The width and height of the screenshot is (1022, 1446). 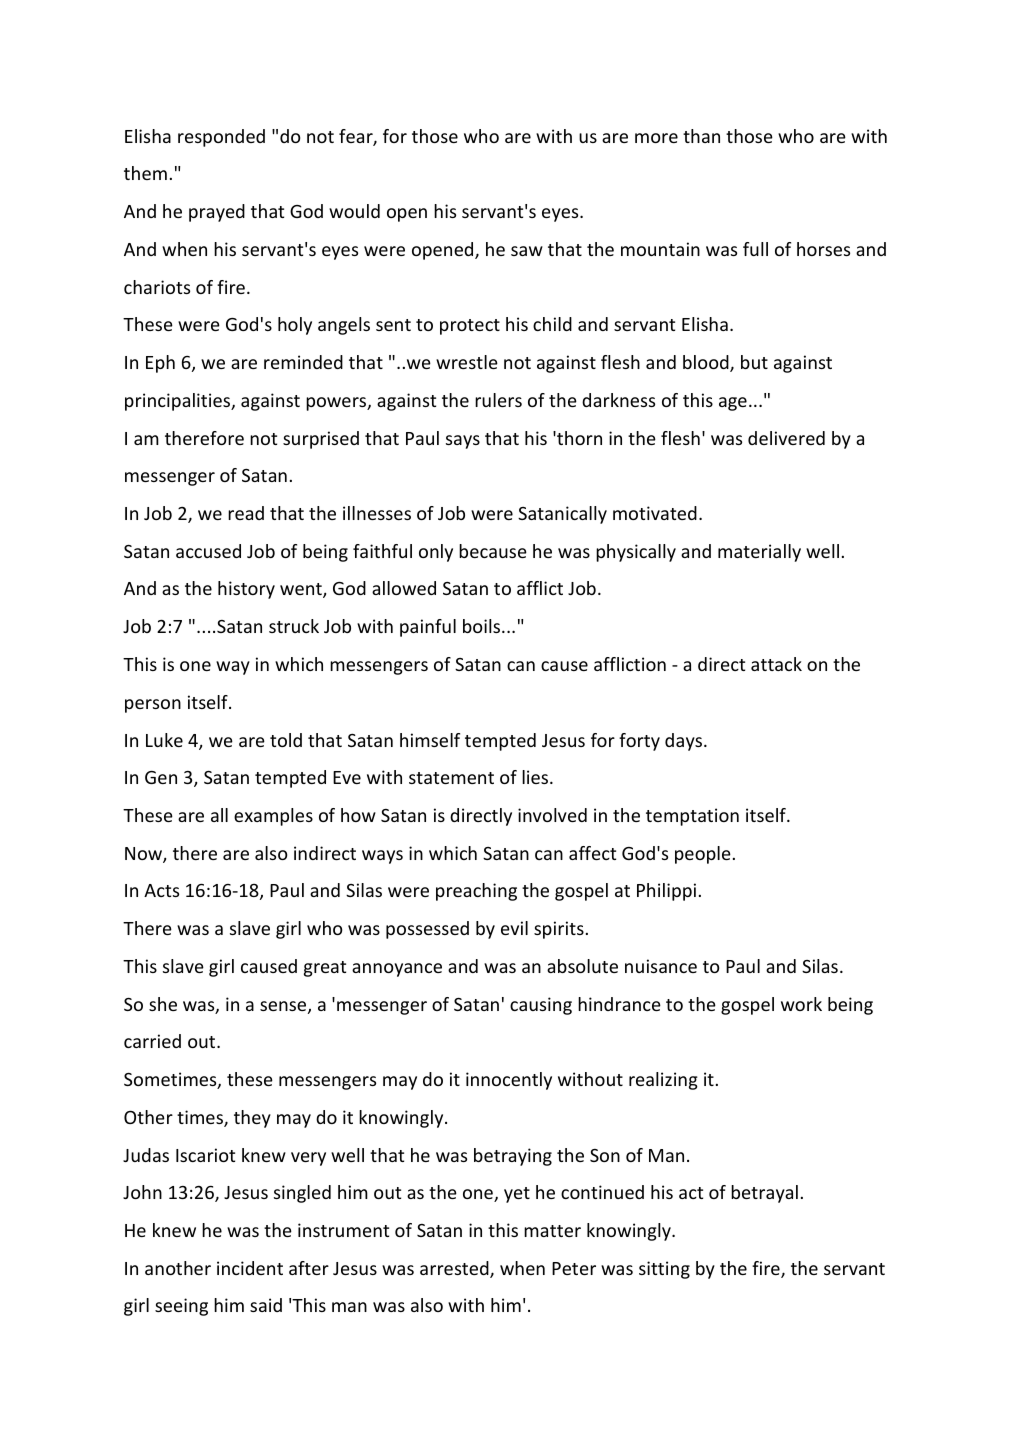 What do you see at coordinates (430, 740) in the screenshot?
I see `himself` at bounding box center [430, 740].
